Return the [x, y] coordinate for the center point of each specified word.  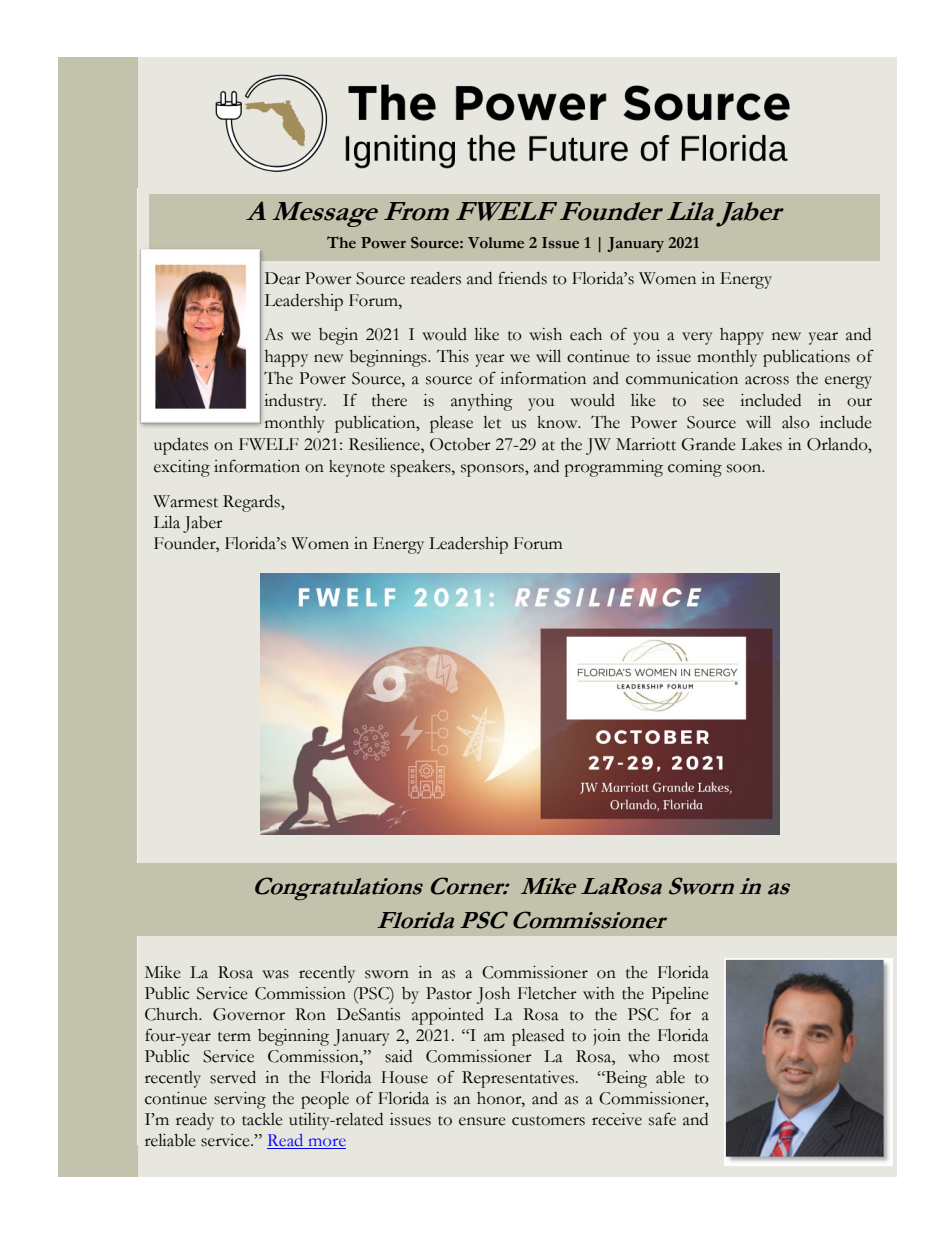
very [697, 338]
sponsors [493, 470]
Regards [252, 503]
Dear [283, 278]
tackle [262, 1119]
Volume [496, 243]
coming [695, 468]
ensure [482, 1121]
